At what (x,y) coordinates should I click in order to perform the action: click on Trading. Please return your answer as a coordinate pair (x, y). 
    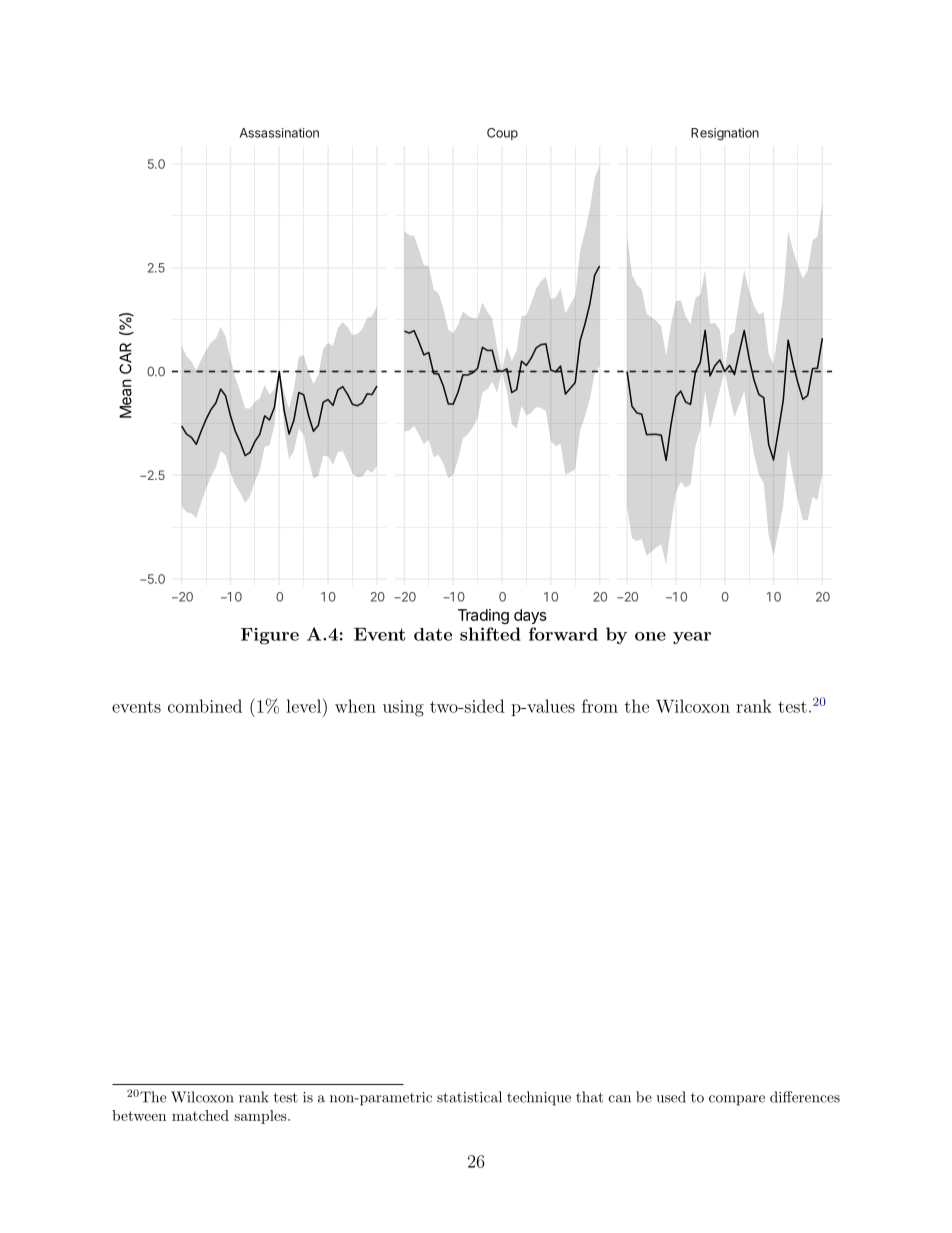
    Looking at the image, I should click on (483, 616).
